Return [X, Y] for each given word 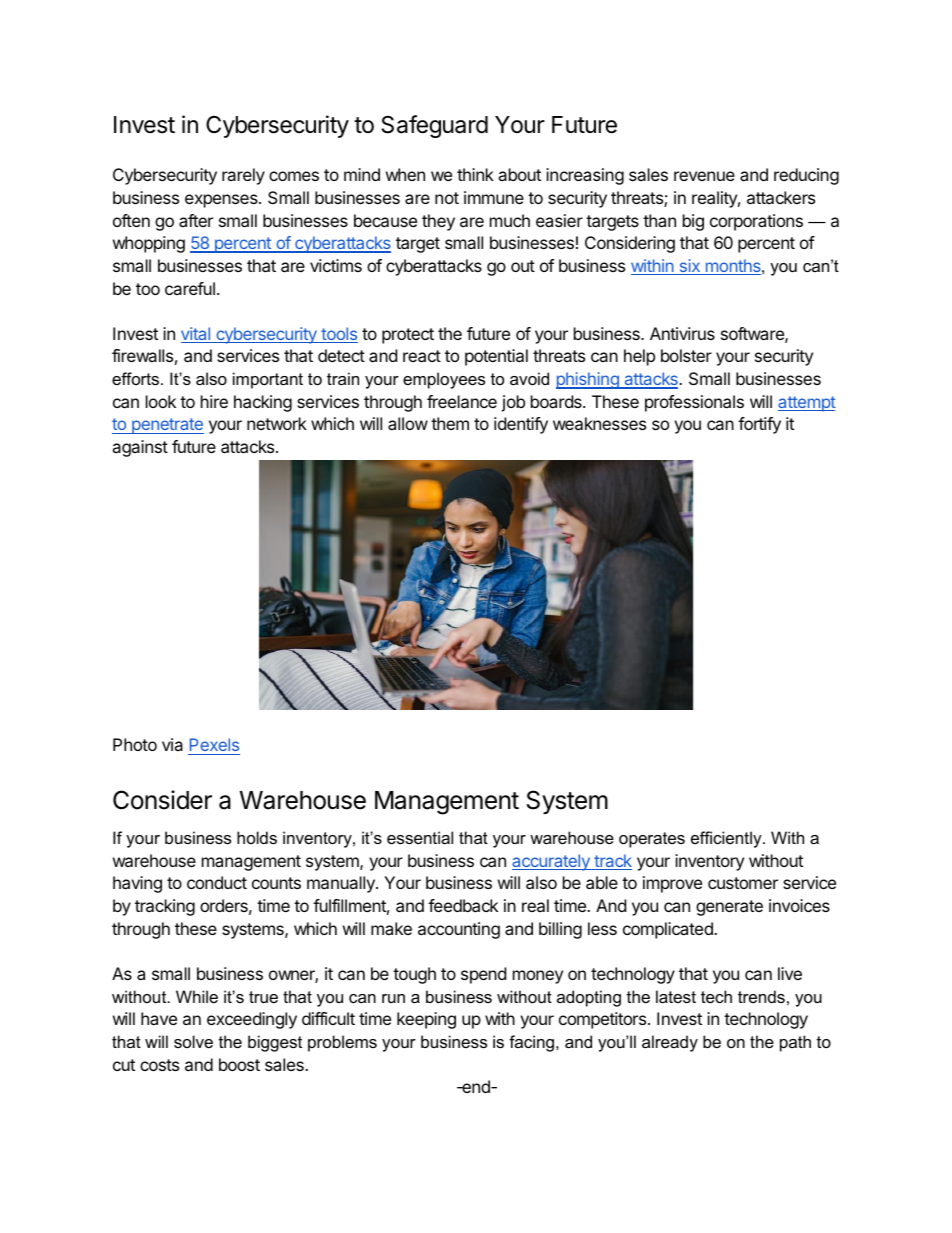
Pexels [214, 744]
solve [193, 1041]
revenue [704, 176]
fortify [759, 425]
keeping [426, 1020]
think [475, 174]
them [450, 423]
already [670, 1043]
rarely [243, 176]
